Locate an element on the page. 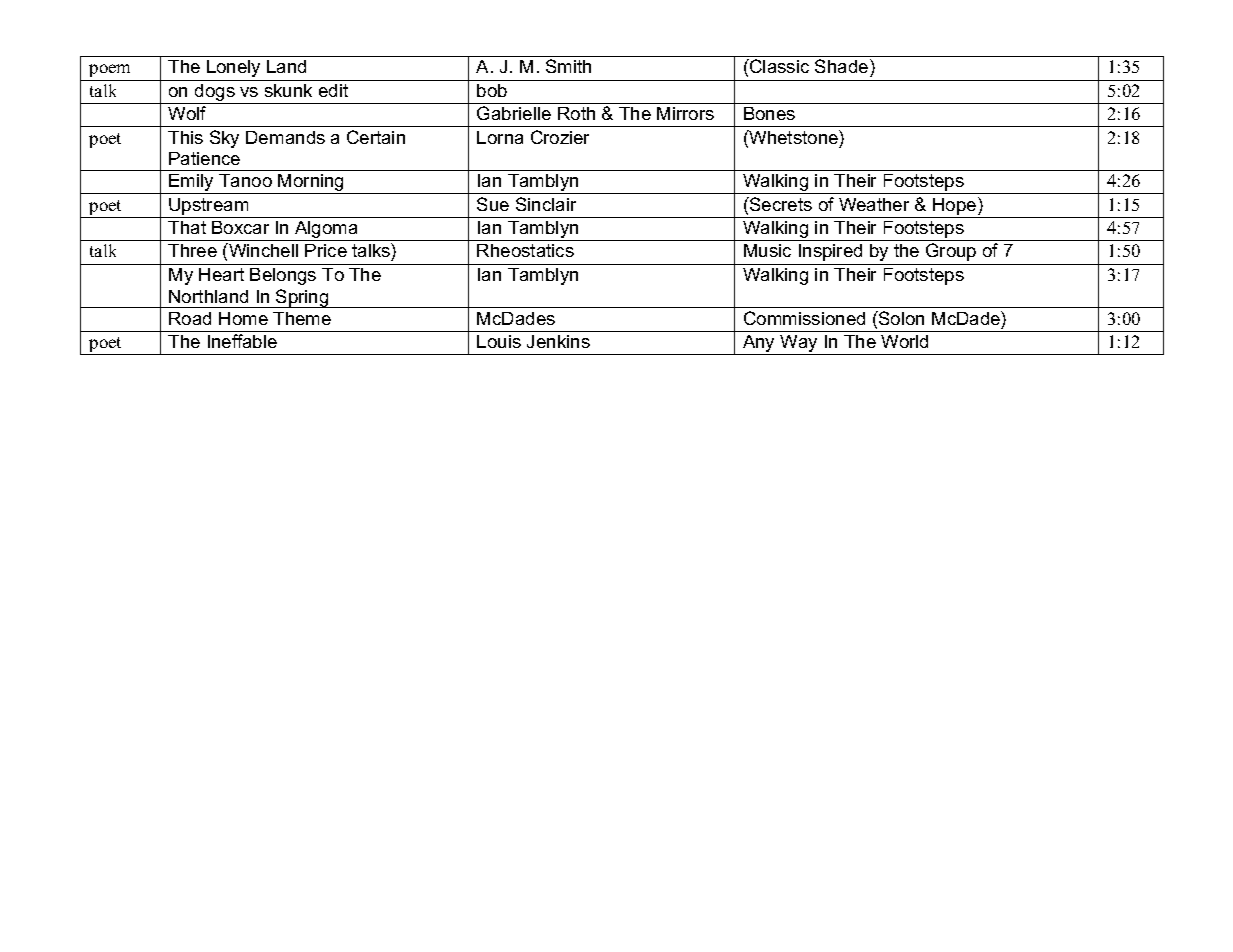 The width and height of the page is (1233, 952). Heart is located at coordinates (221, 274).
